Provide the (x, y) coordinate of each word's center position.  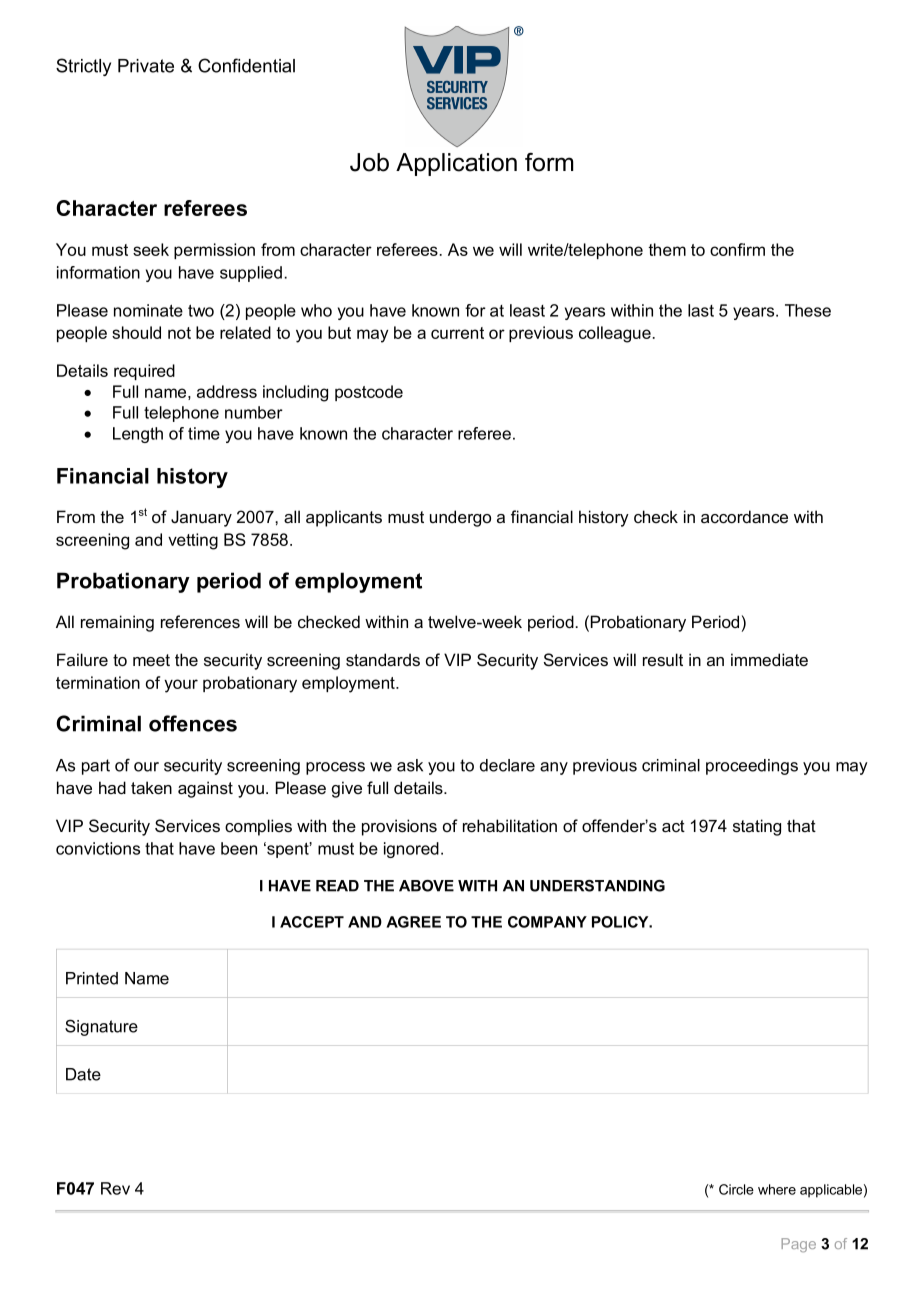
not (179, 333)
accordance (744, 516)
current (457, 333)
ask (410, 765)
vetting (193, 541)
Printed (92, 978)
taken (151, 788)
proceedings (752, 767)
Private (146, 66)
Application (456, 164)
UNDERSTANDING (597, 886)
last (701, 310)
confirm (737, 249)
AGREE (413, 922)
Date (83, 1074)
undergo (460, 518)
